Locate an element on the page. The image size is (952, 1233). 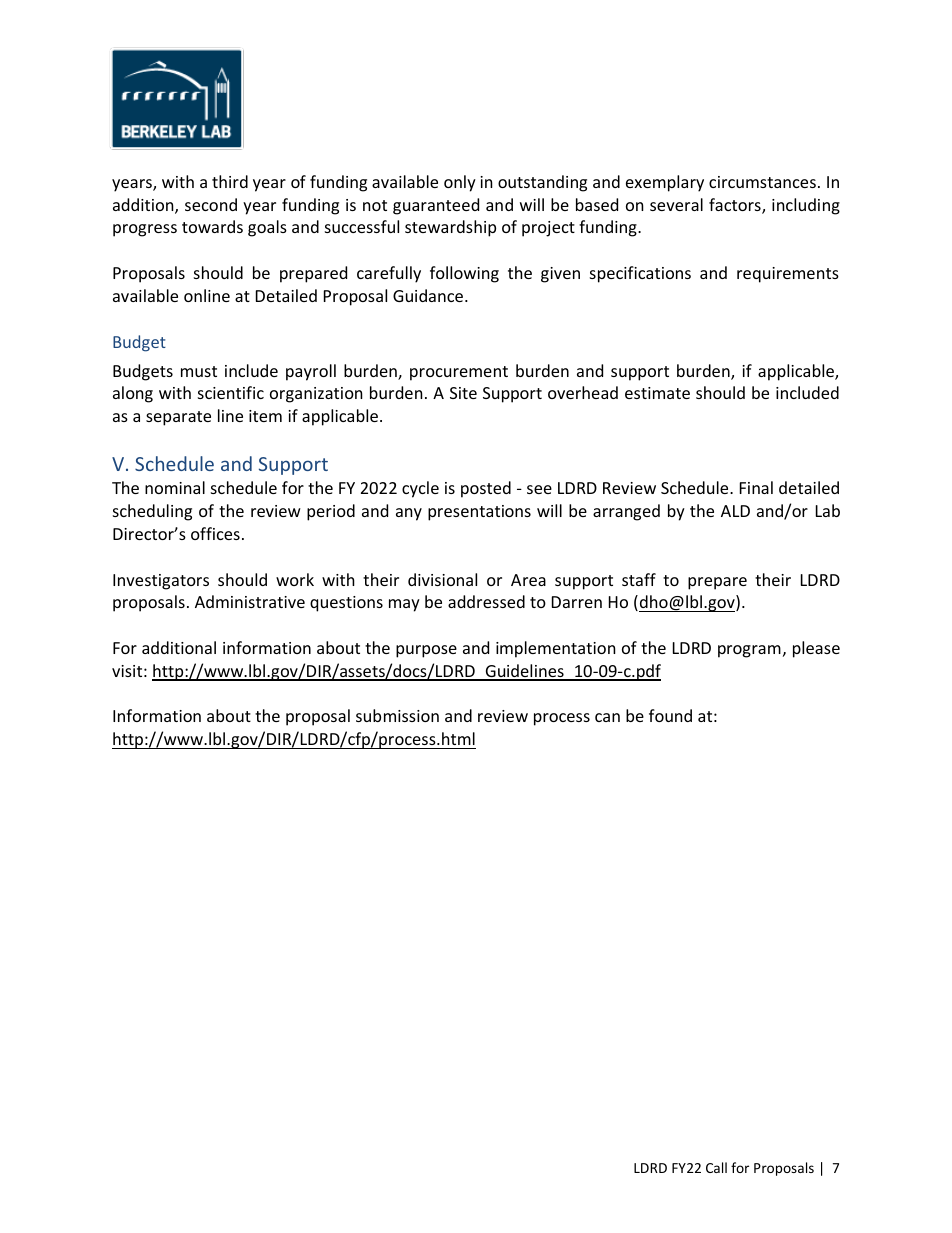
found is located at coordinates (670, 715).
